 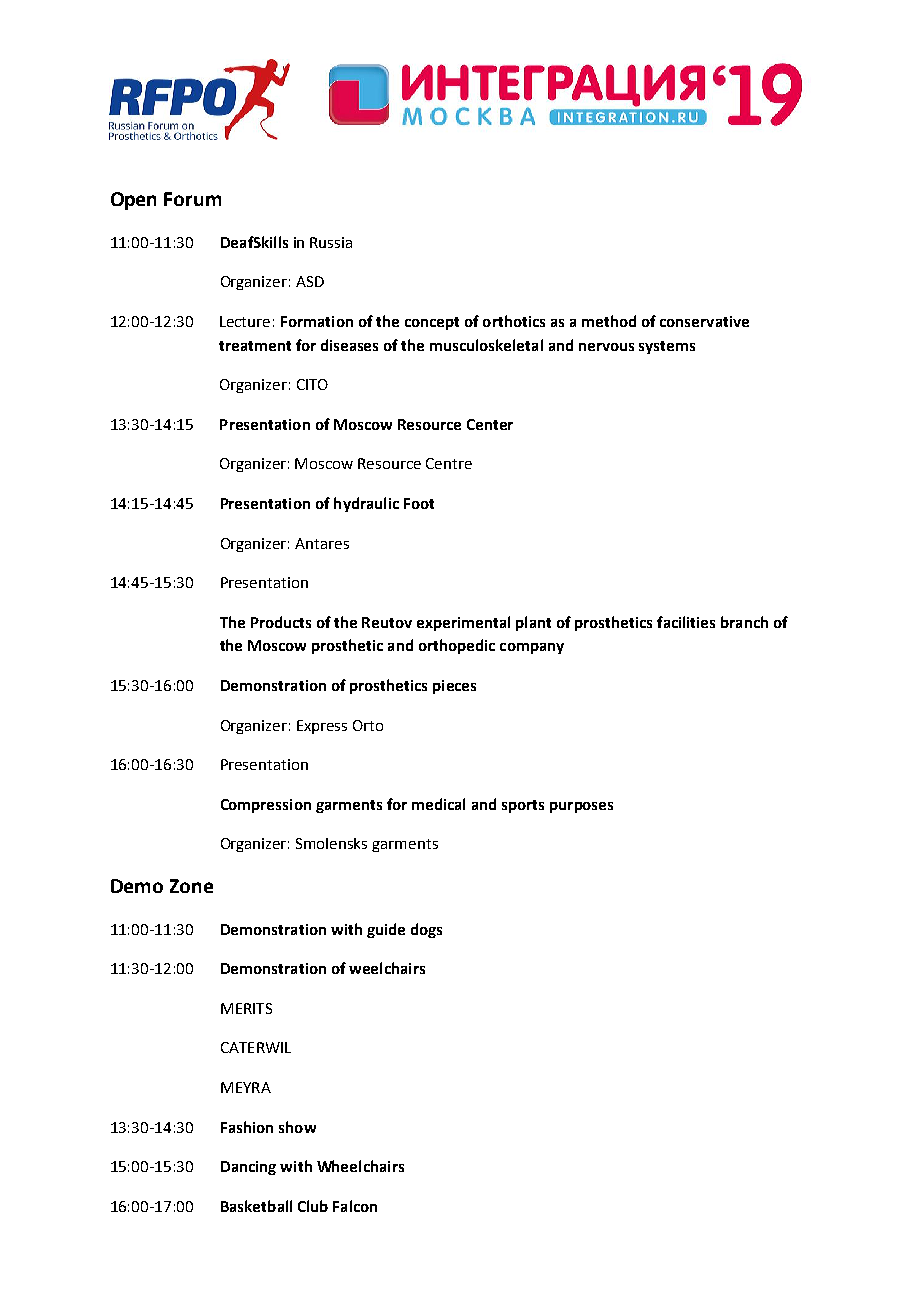 I want to click on facilities, so click(x=686, y=622).
